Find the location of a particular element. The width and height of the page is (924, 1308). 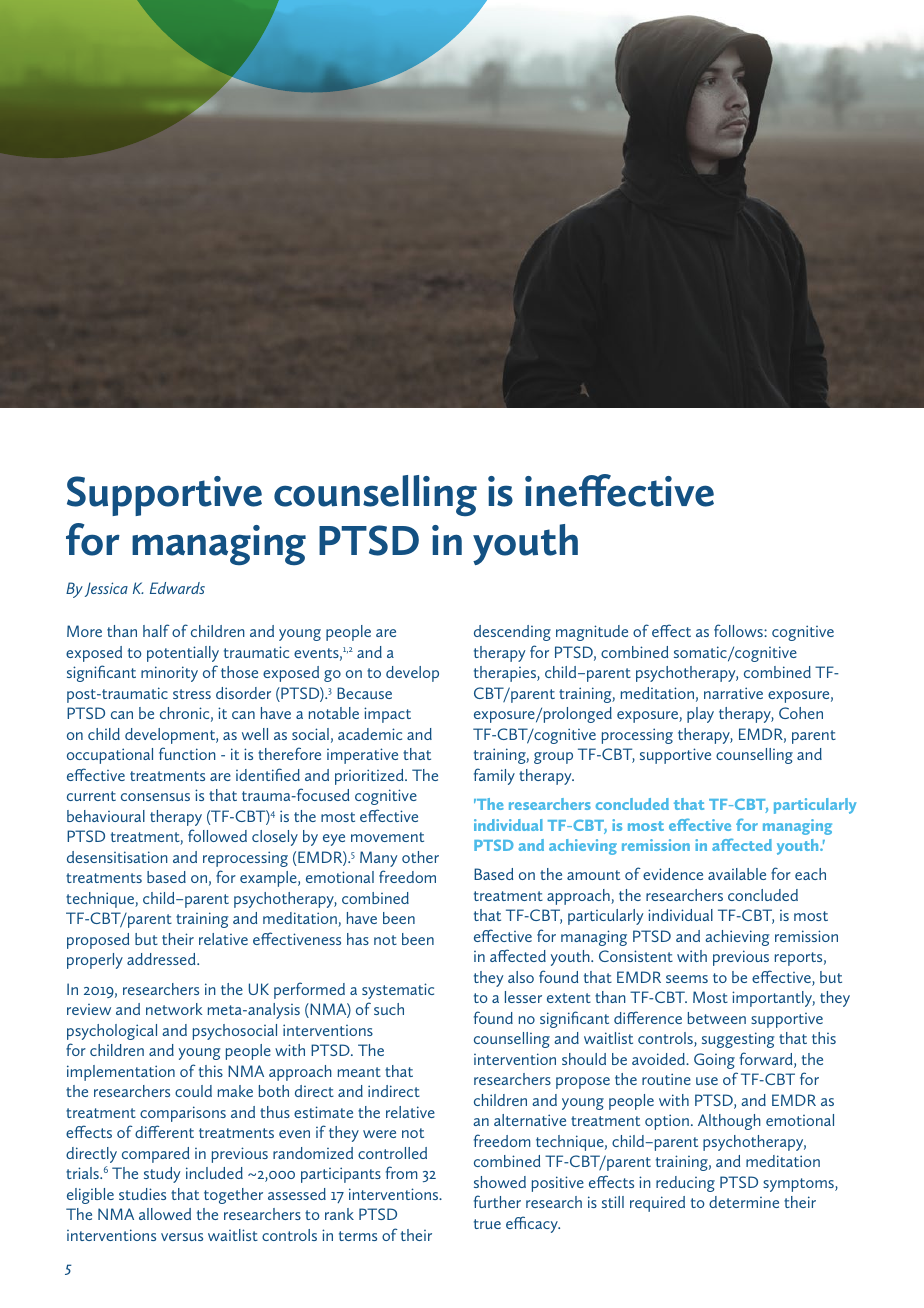

allowed is located at coordinates (165, 1214).
